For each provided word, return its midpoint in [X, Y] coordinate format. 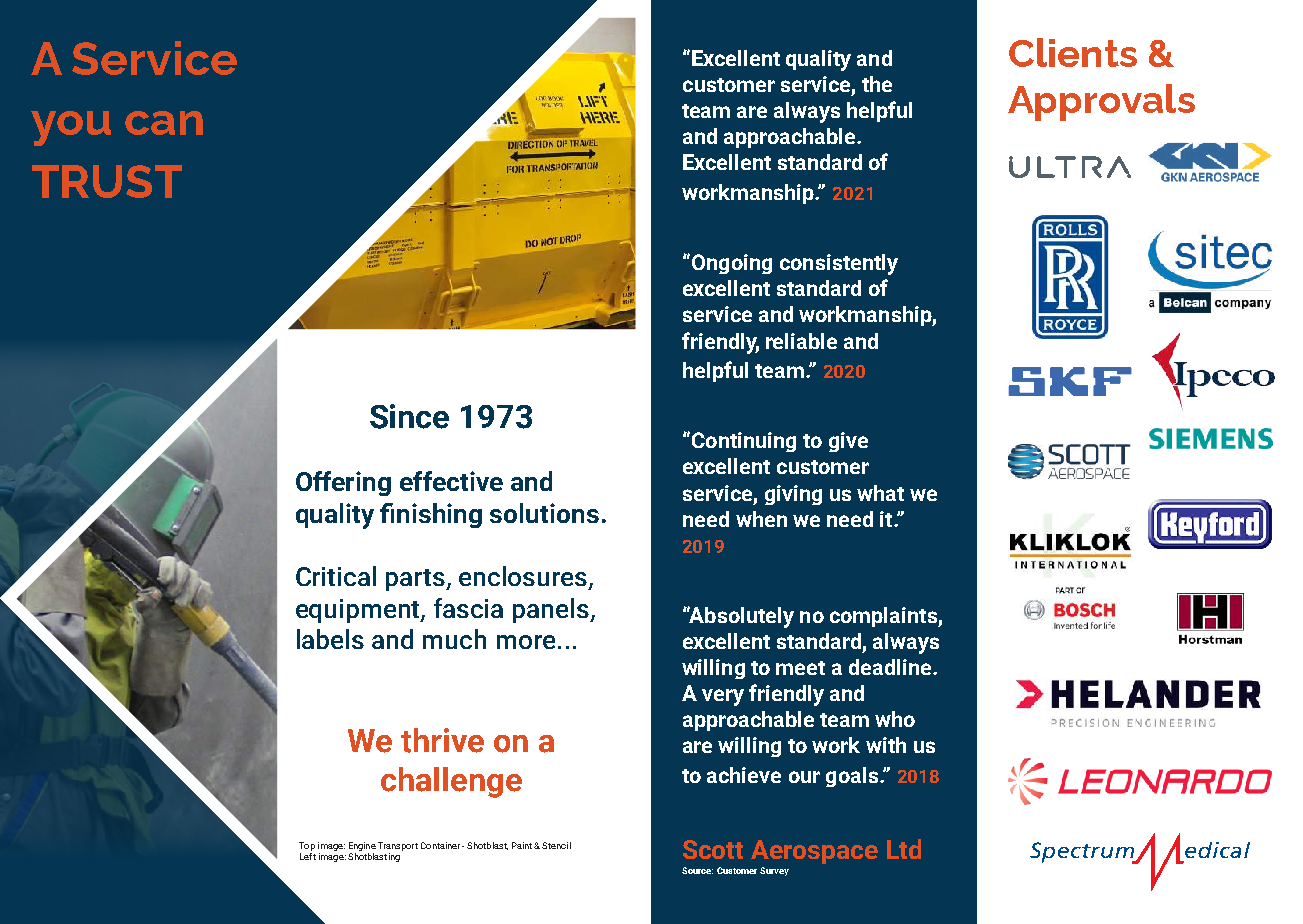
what [880, 493]
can [164, 123]
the [877, 84]
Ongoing [732, 264]
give [848, 442]
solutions [544, 513]
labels [330, 639]
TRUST [107, 181]
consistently [839, 264]
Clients [1073, 52]
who [895, 719]
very [723, 697]
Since [409, 416]
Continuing [744, 442]
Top [307, 846]
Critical [336, 576]
